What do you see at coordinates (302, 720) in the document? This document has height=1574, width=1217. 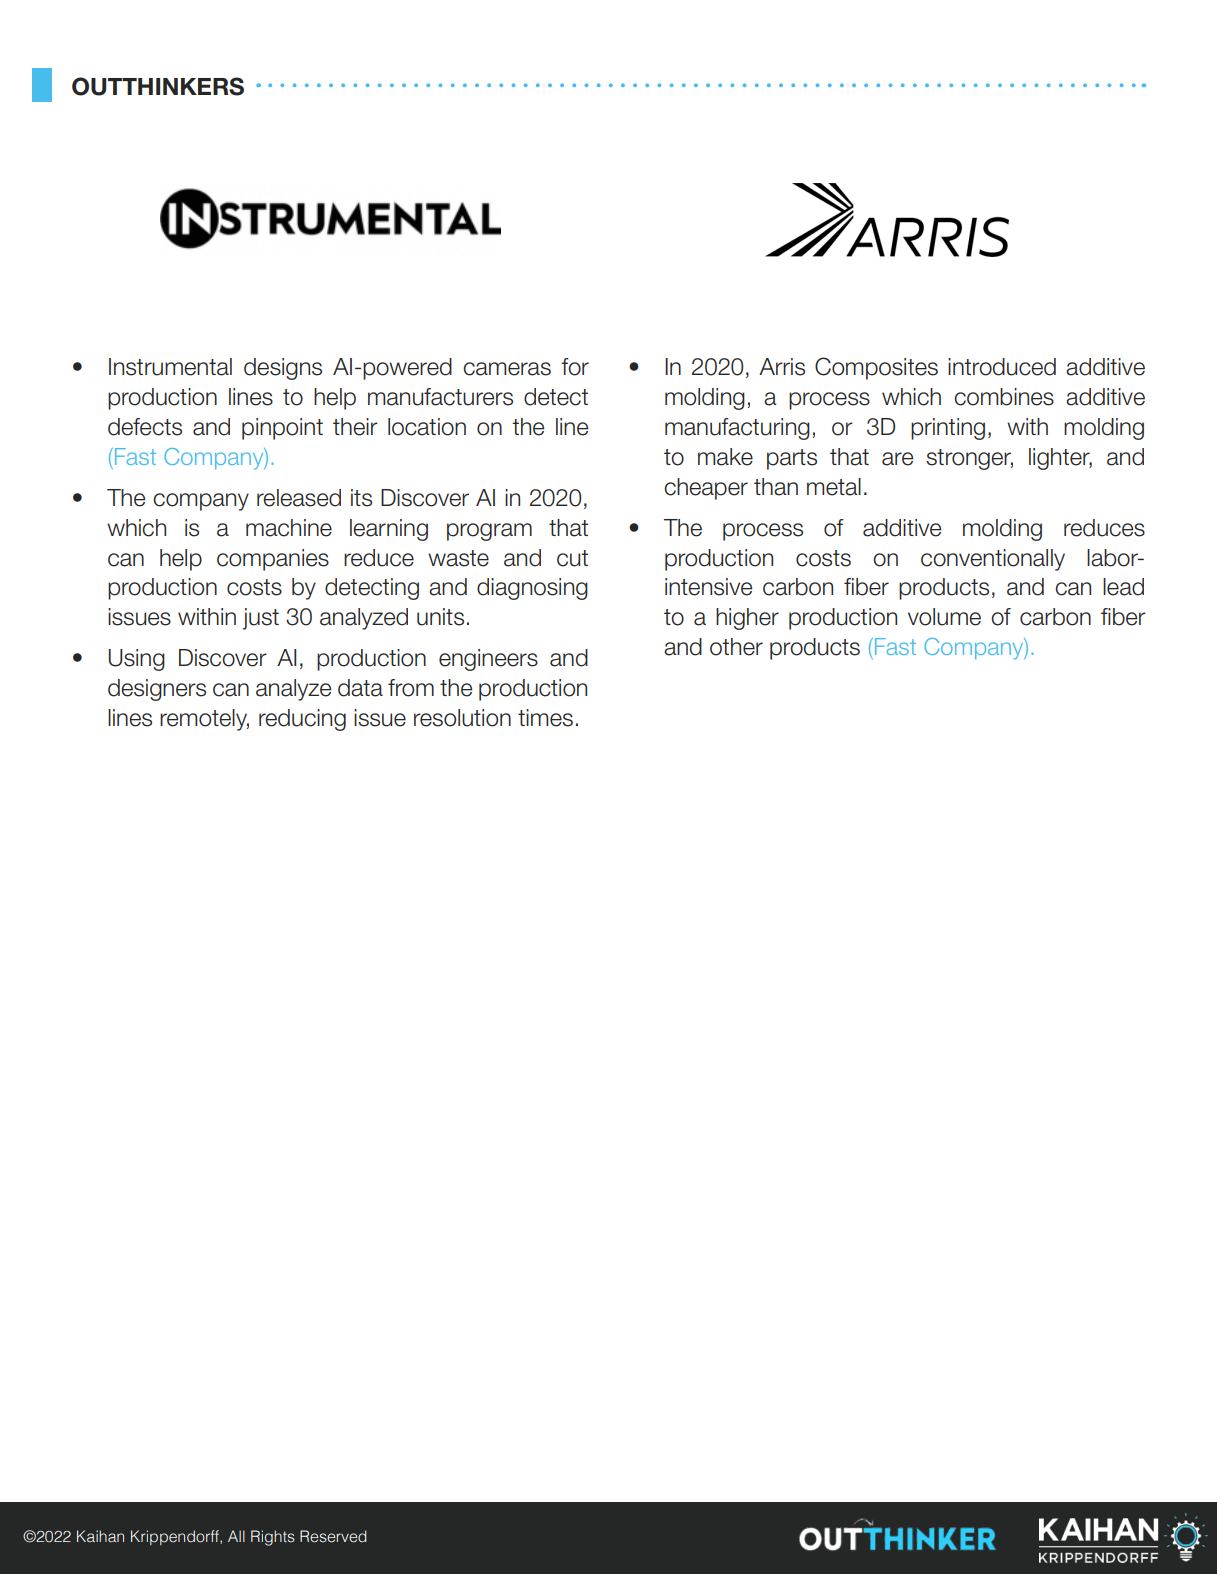 I see `reducing` at bounding box center [302, 720].
